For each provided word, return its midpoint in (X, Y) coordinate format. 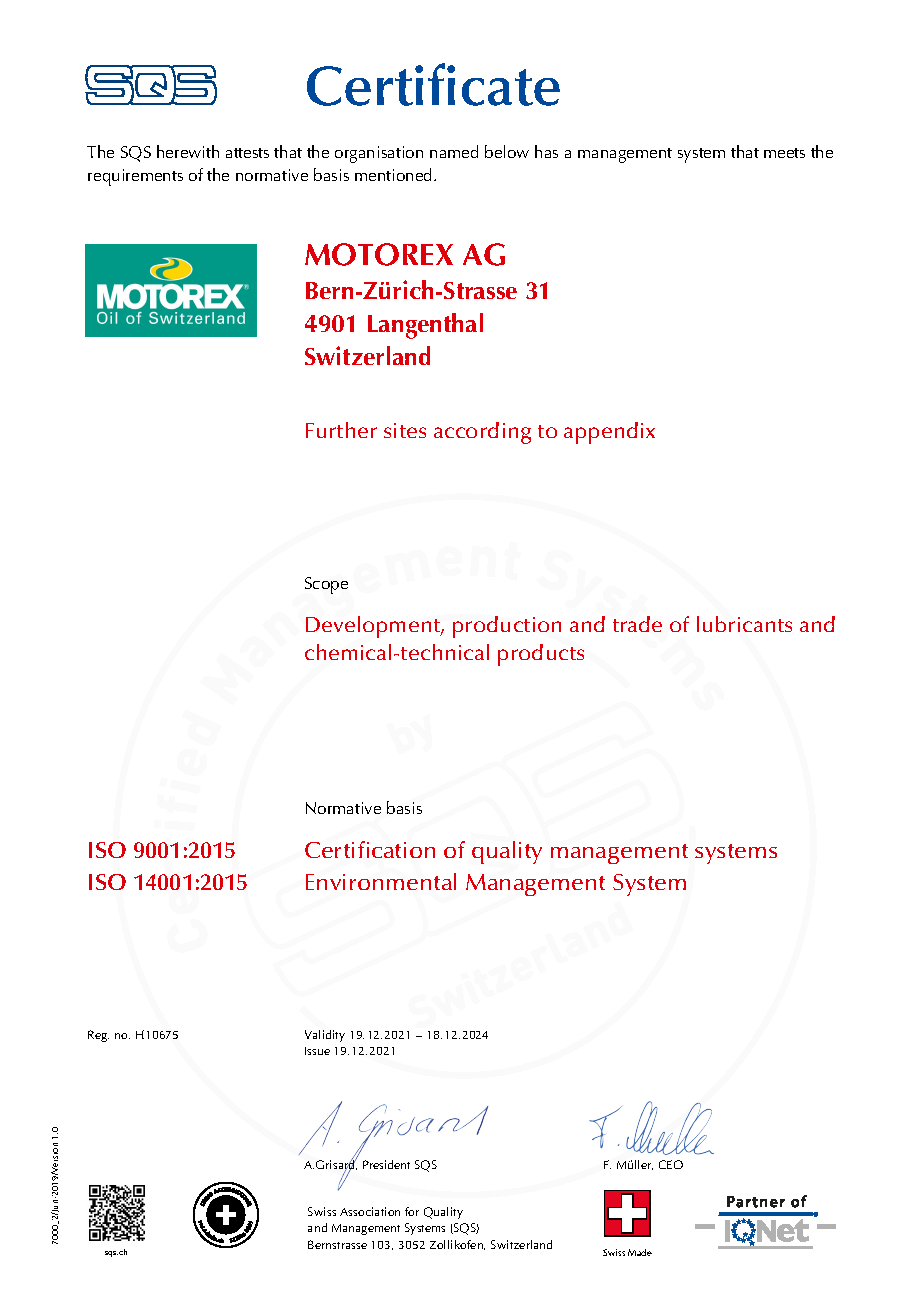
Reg (98, 1036)
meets (784, 153)
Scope (326, 585)
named (454, 151)
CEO (671, 1164)
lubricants (744, 624)
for (412, 1211)
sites (405, 430)
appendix (609, 433)
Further (341, 430)
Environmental (381, 881)
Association (370, 1211)
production (507, 627)
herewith (188, 151)
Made (640, 1252)
